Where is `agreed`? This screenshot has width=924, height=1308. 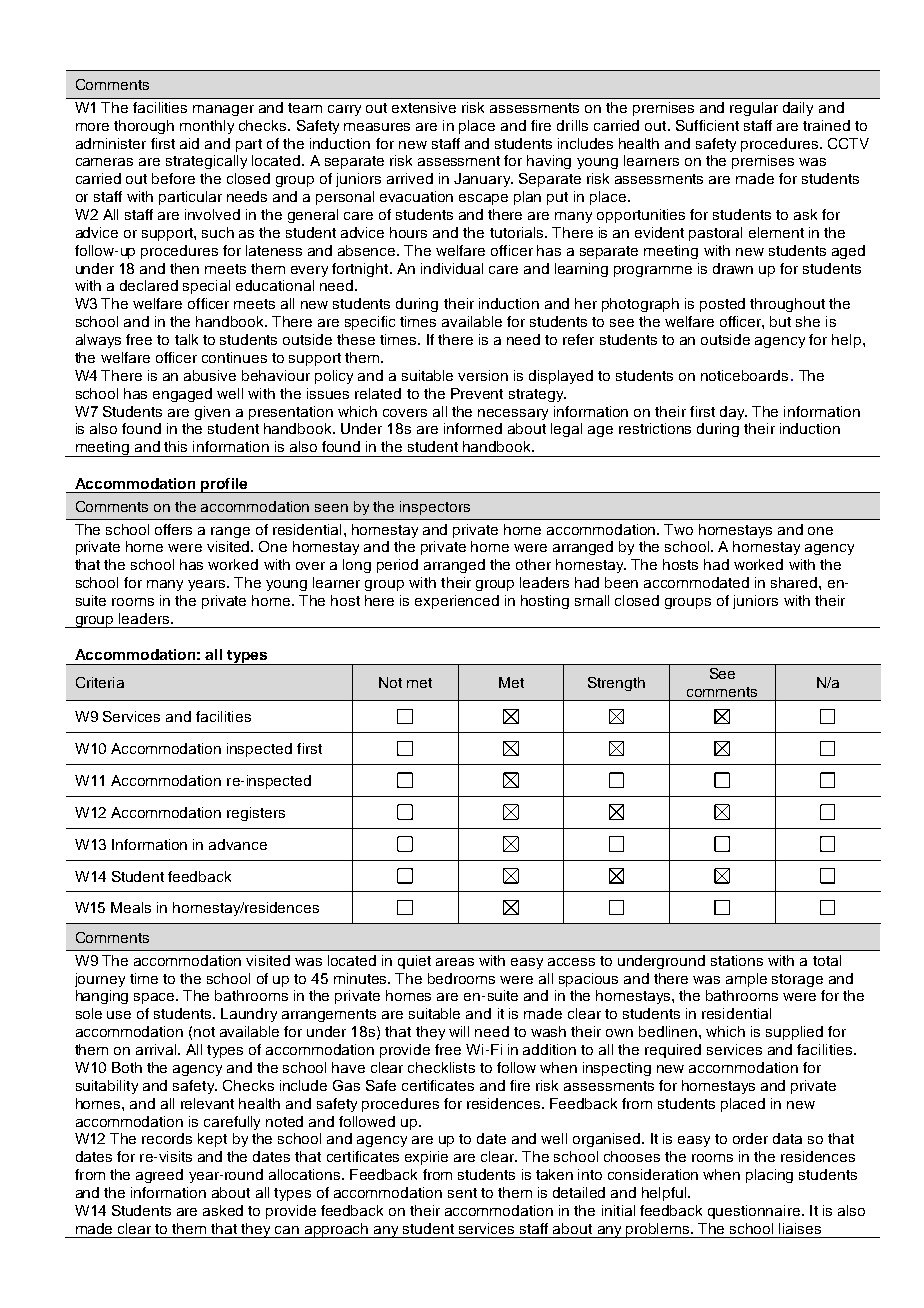
agreed is located at coordinates (159, 1176).
